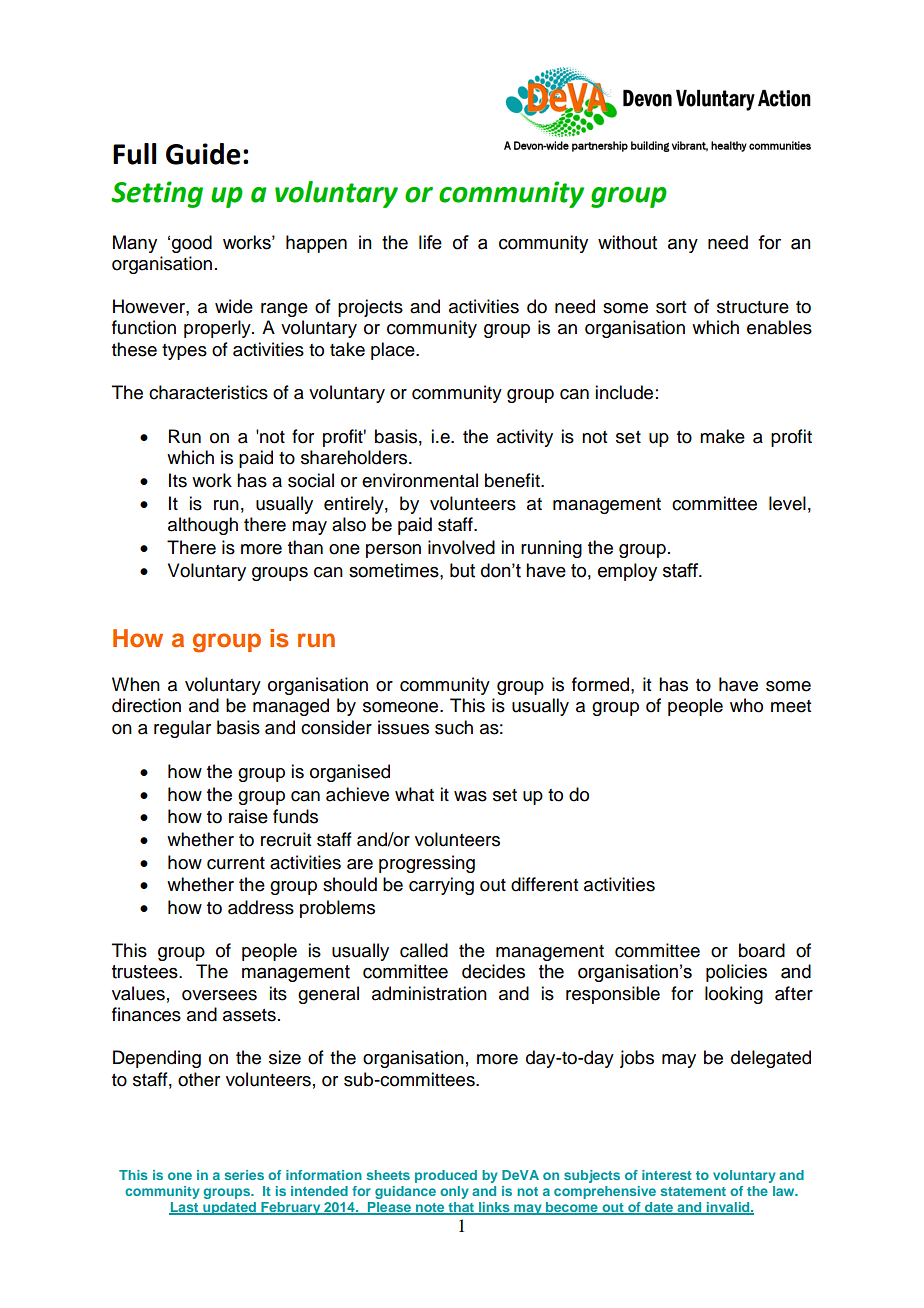 This image has width=924, height=1308. I want to click on without, so click(627, 242).
